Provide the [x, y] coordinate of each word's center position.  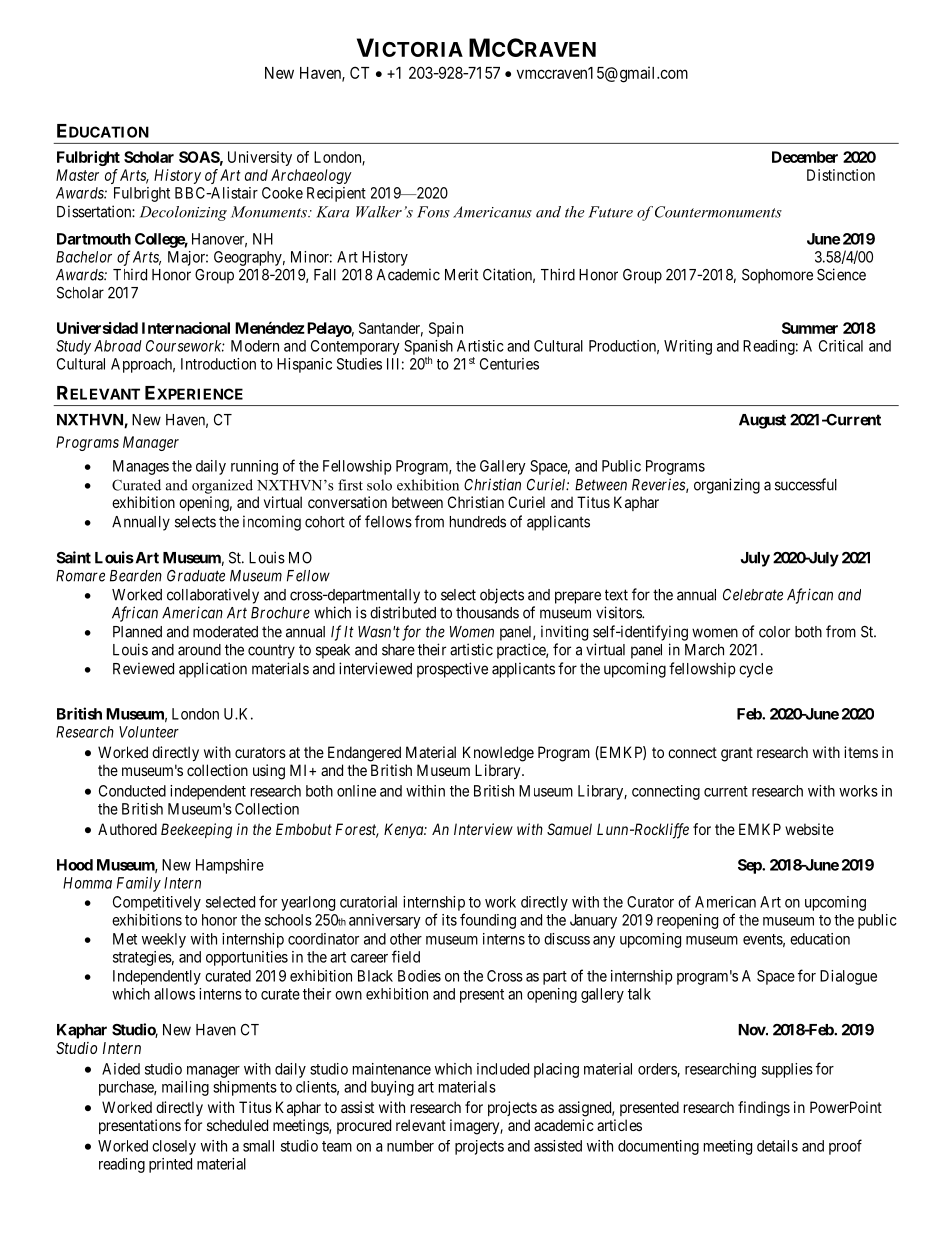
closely [174, 1147]
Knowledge [498, 754]
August [762, 421]
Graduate [196, 576]
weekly [164, 940]
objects [502, 596]
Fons [433, 212]
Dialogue [848, 977]
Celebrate [753, 595]
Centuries [509, 364]
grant [737, 754]
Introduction [218, 364]
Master [77, 175]
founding [488, 921]
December [805, 157]
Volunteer [149, 732]
